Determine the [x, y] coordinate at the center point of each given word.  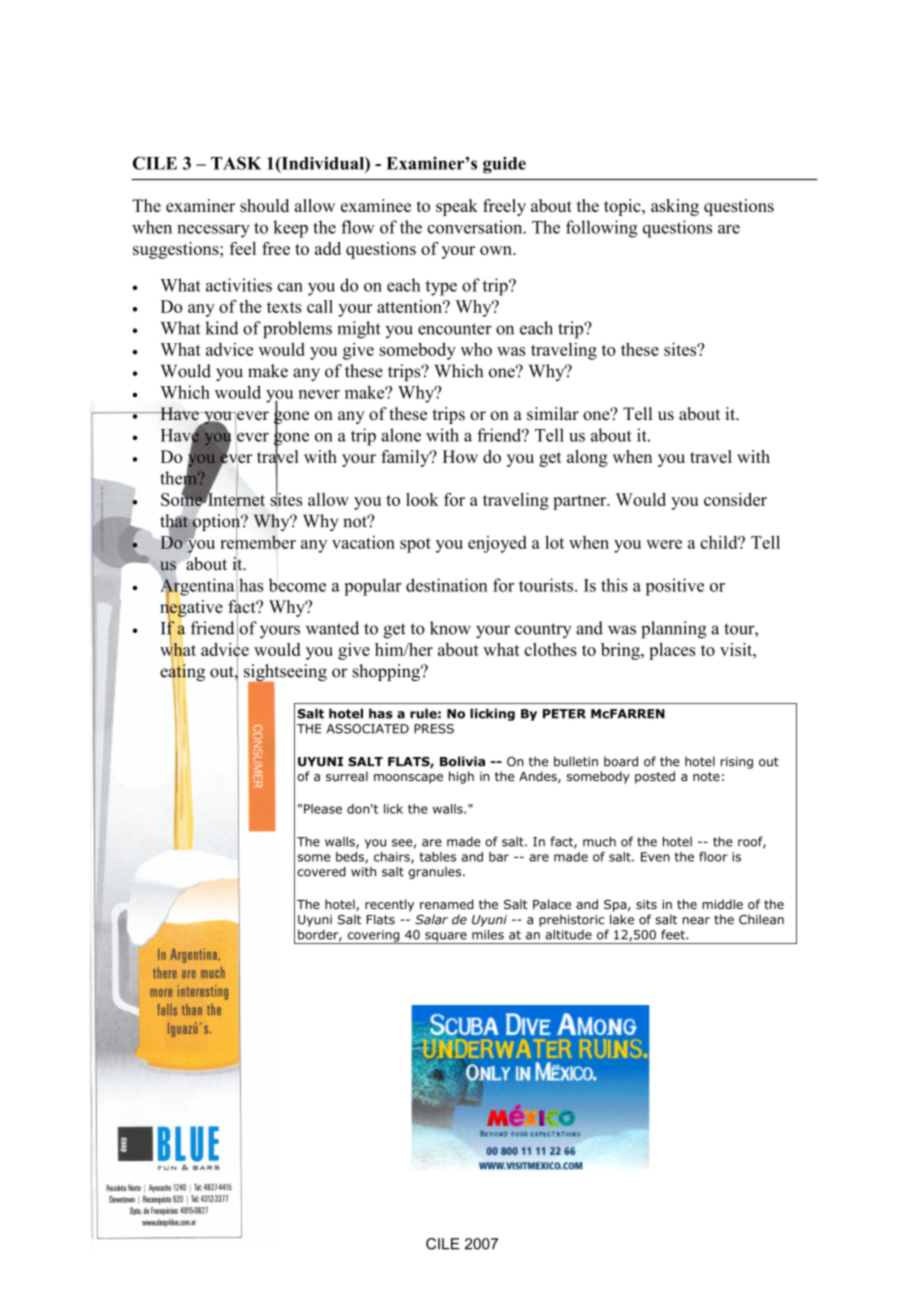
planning [674, 630]
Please [323, 809]
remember [258, 542]
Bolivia [462, 761]
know [450, 628]
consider [735, 499]
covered [321, 871]
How [460, 456]
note [706, 776]
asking [675, 207]
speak [457, 207]
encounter [455, 329]
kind [221, 328]
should [264, 205]
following [602, 229]
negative [191, 608]
